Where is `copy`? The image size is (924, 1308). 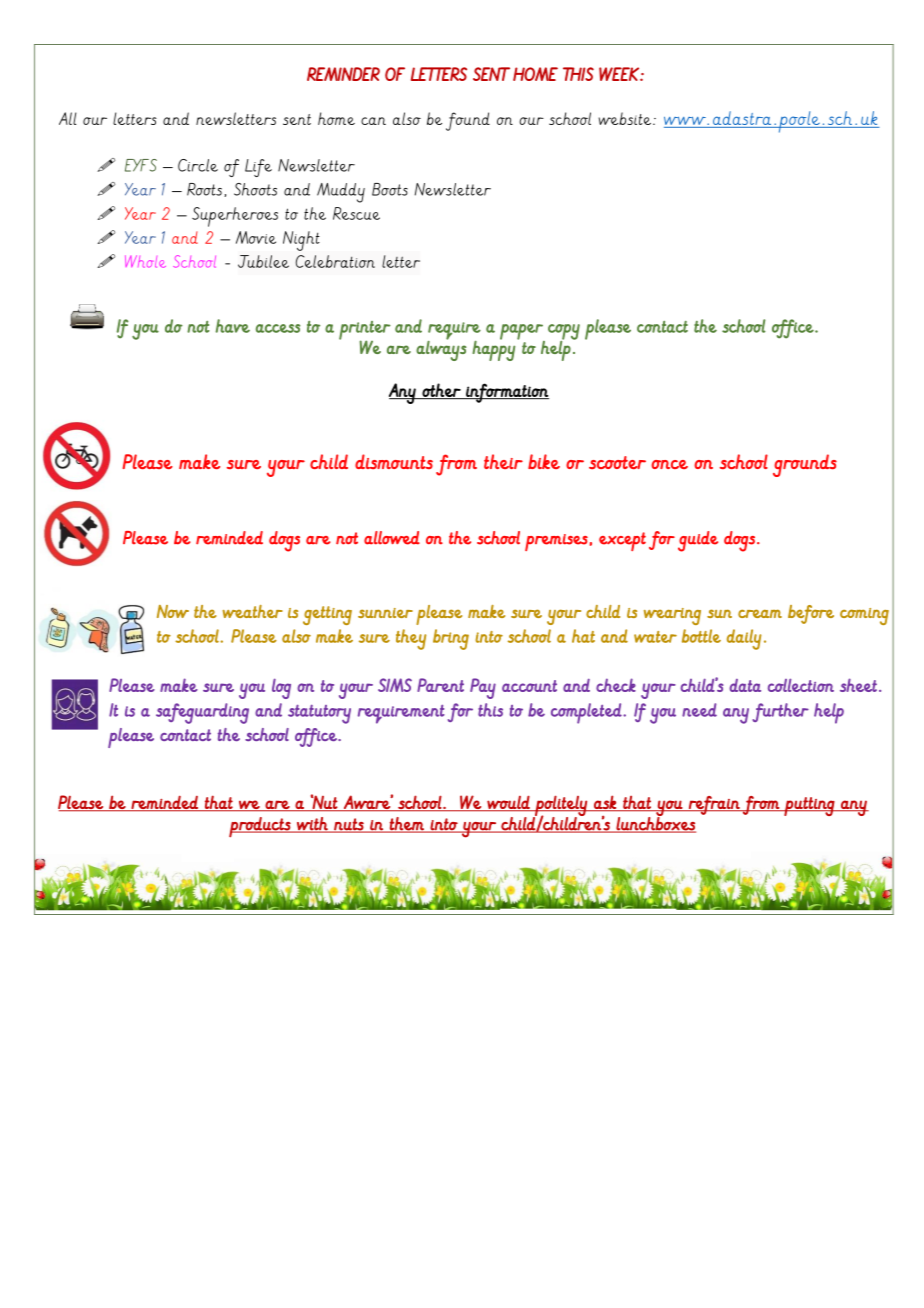 copy is located at coordinates (564, 333).
